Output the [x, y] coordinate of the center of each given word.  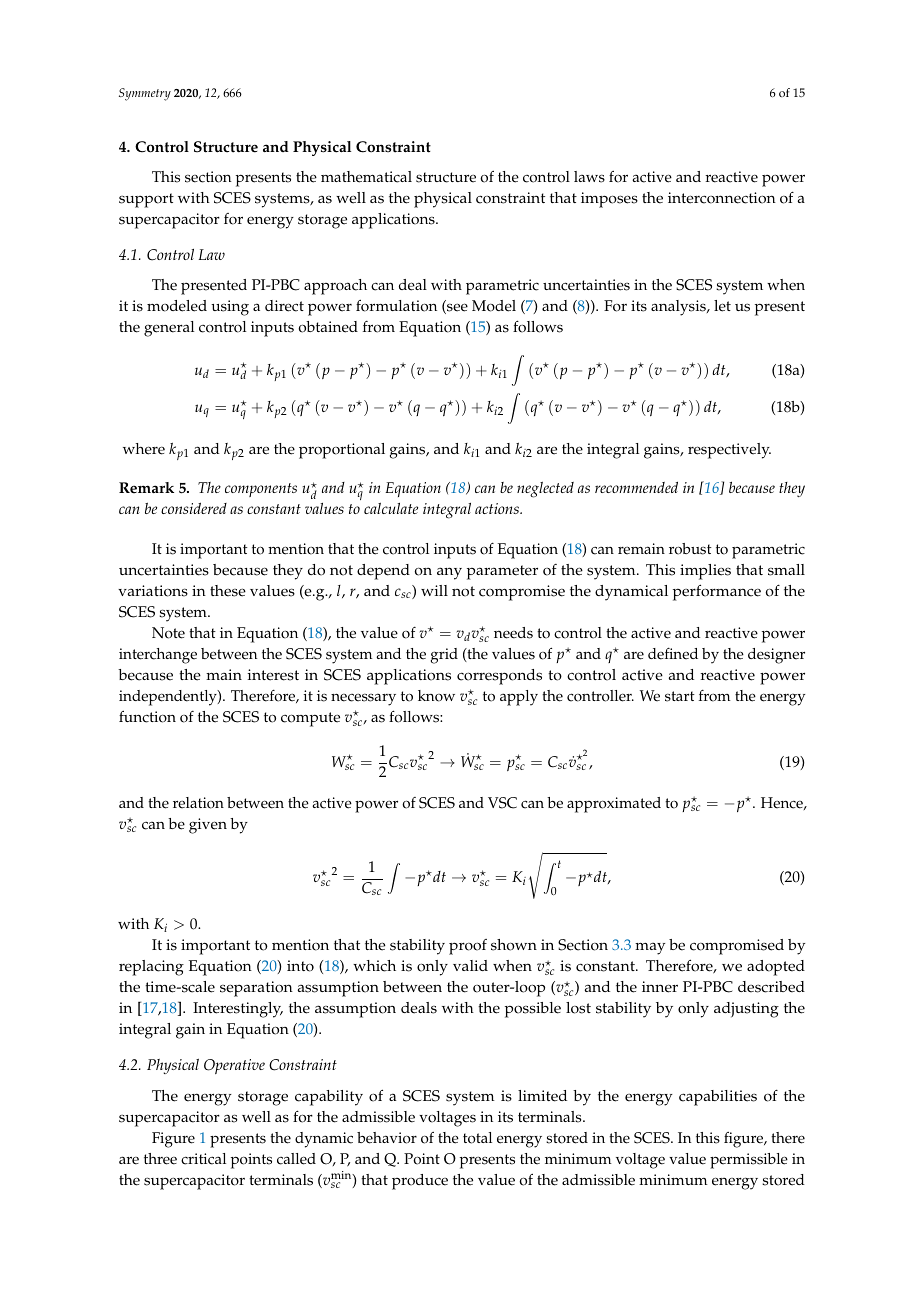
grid [444, 656]
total [477, 1138]
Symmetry [145, 94]
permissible [749, 1161]
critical [203, 1159]
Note [168, 633]
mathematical [366, 177]
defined [673, 653]
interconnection [722, 198]
